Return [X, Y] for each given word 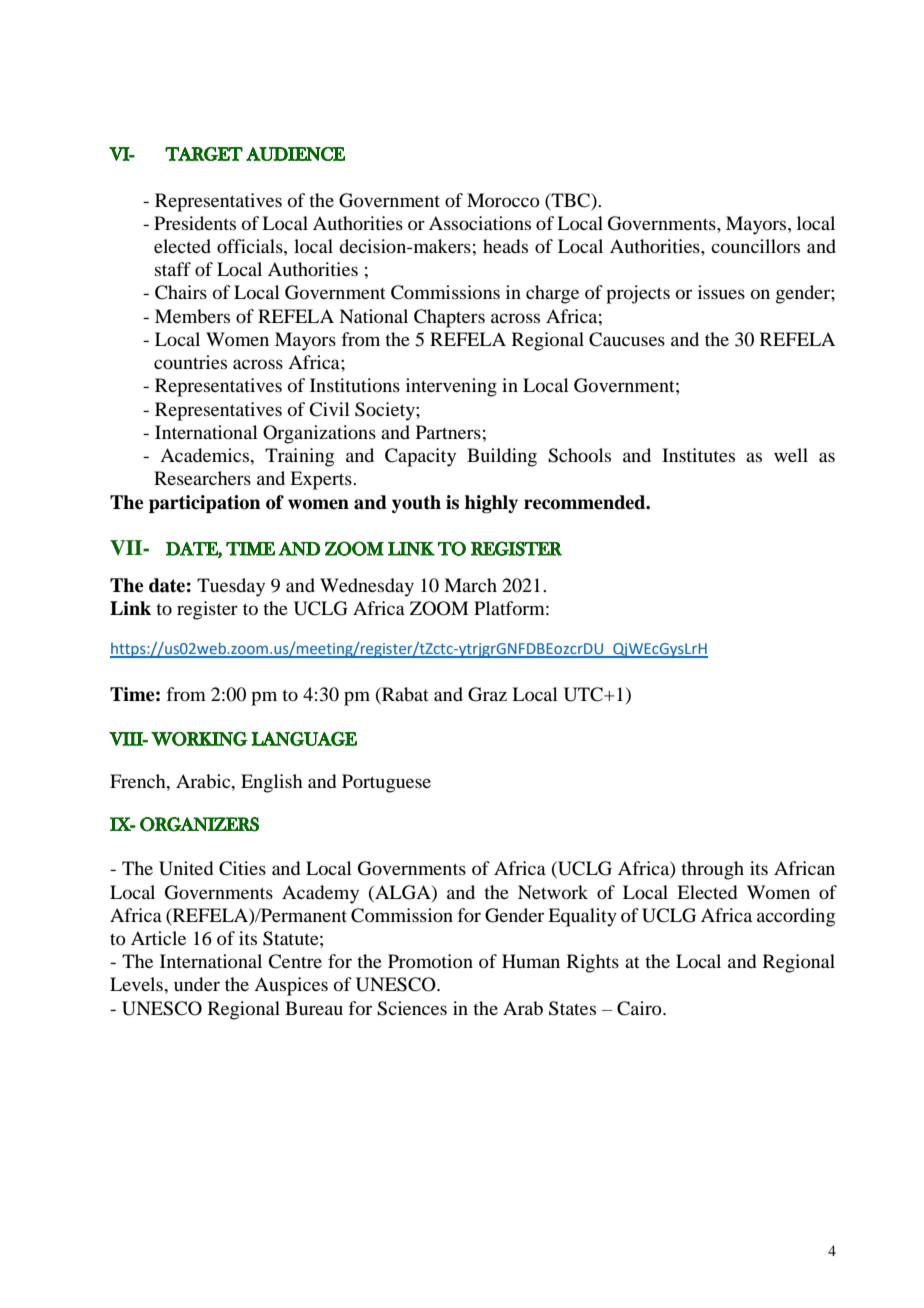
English [272, 783]
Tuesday [231, 587]
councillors [755, 246]
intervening [451, 387]
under [197, 984]
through [712, 870]
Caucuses [627, 339]
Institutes [698, 455]
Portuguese [386, 783]
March [470, 585]
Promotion [430, 961]
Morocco [503, 200]
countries [190, 362]
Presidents [195, 223]
